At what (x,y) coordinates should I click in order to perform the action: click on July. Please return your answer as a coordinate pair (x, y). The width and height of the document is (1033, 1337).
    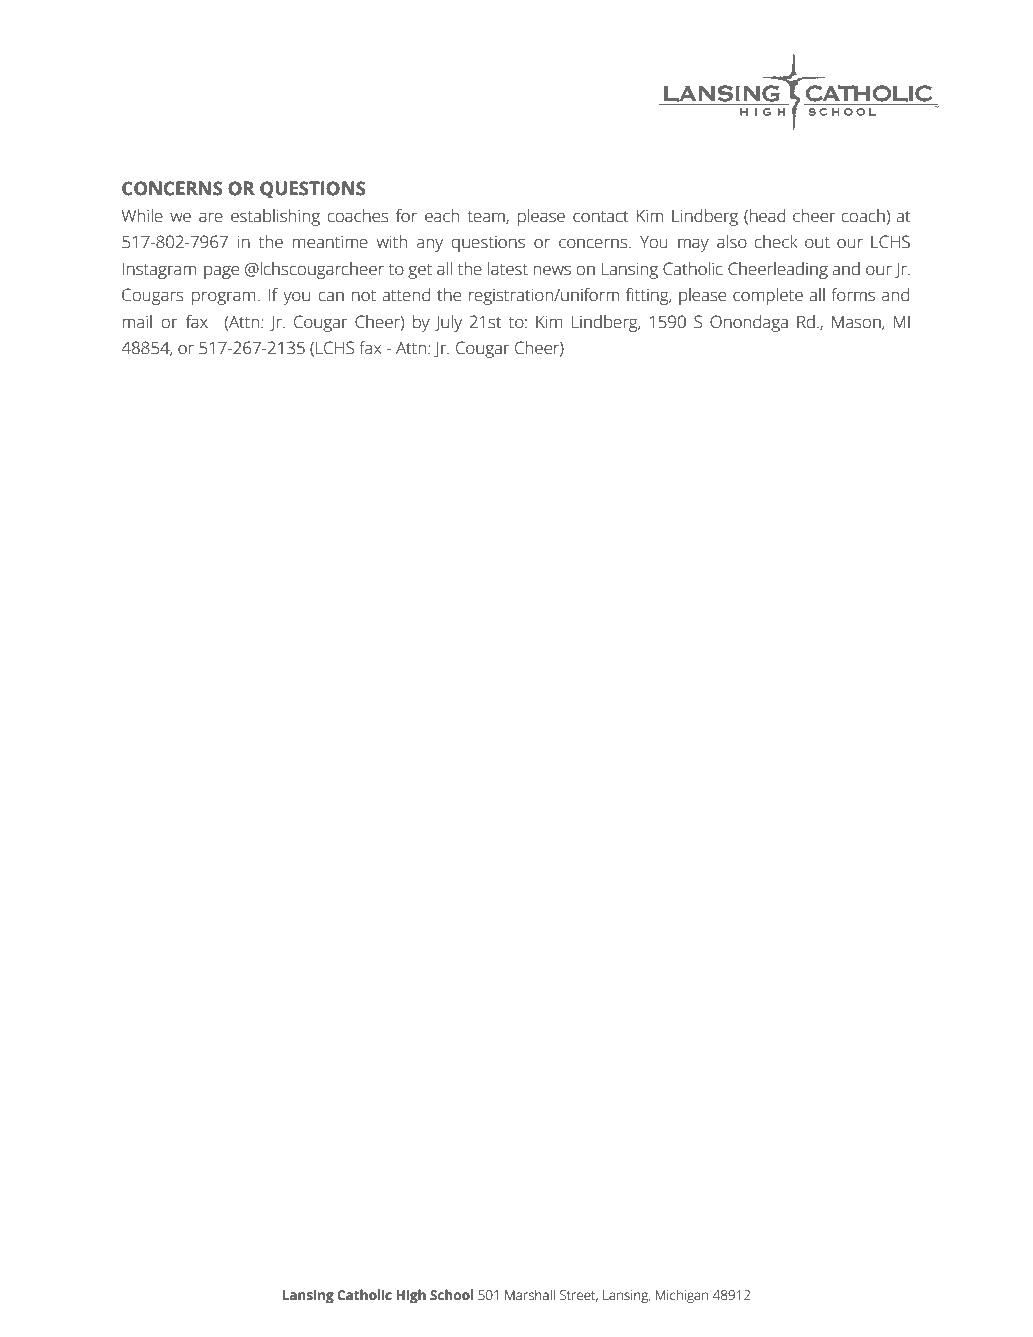
    Looking at the image, I should click on (448, 323).
